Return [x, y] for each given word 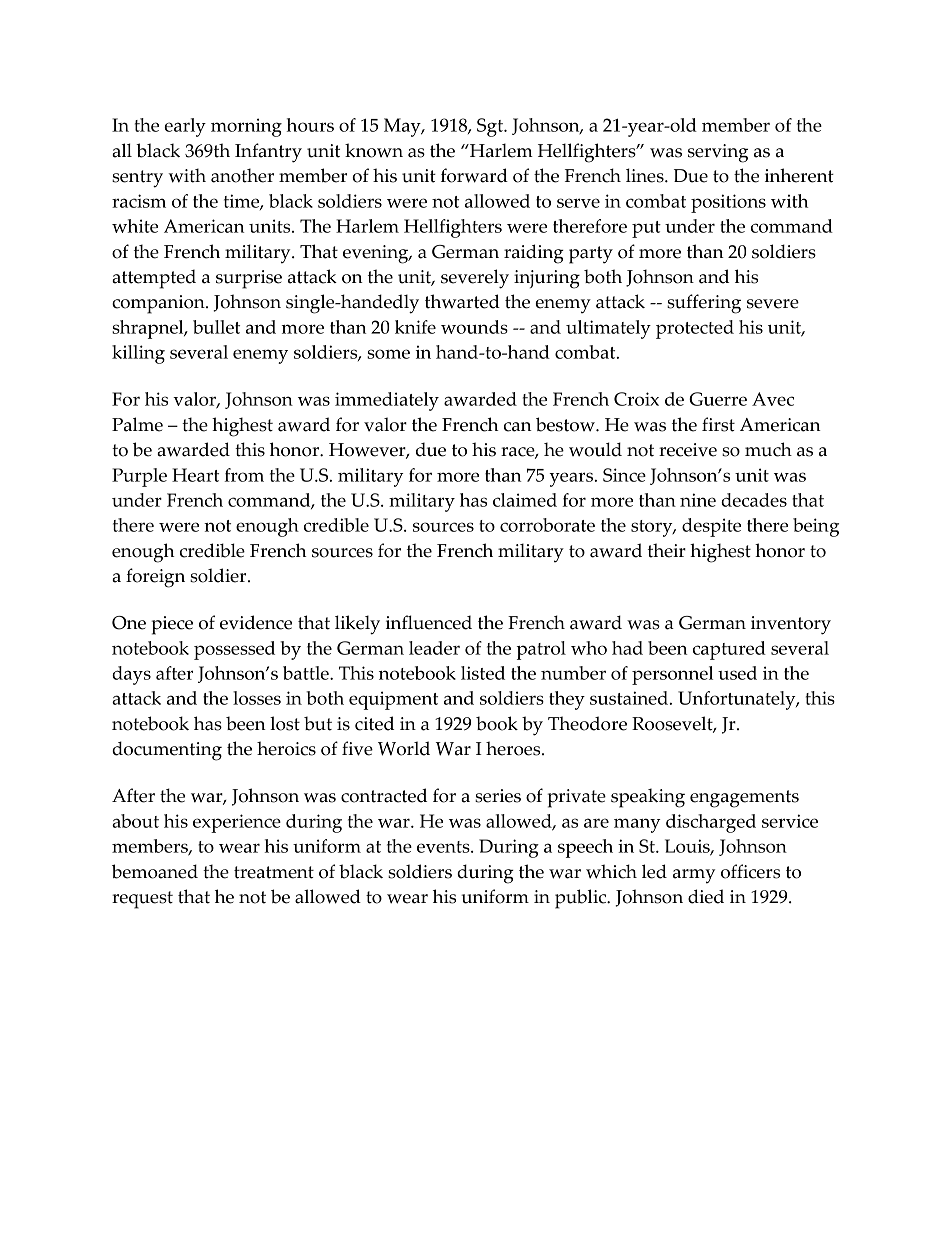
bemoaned [155, 871]
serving [718, 153]
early [185, 127]
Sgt [491, 127]
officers [750, 871]
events [444, 847]
